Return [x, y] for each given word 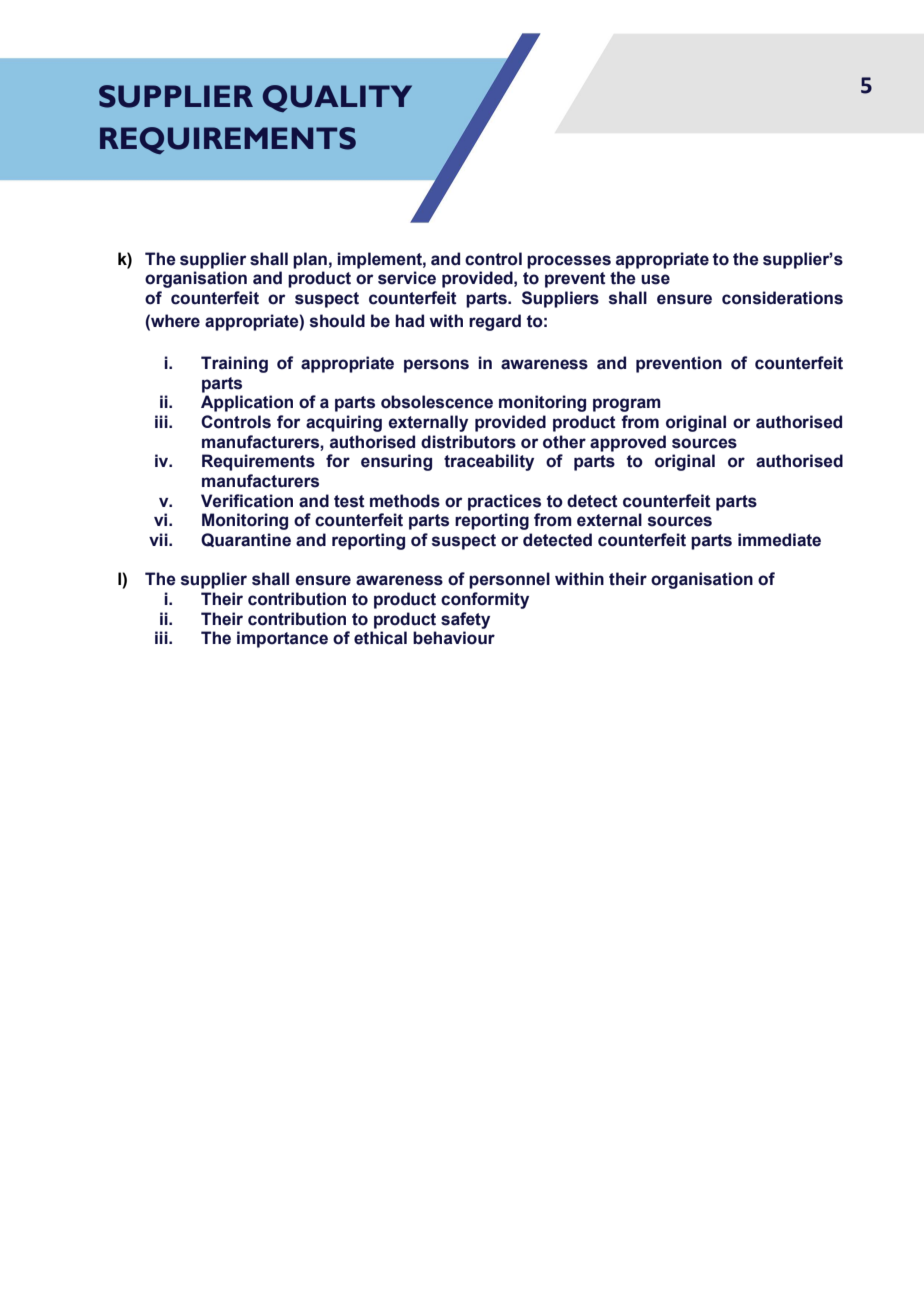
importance [282, 639]
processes [569, 262]
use [655, 279]
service [407, 278]
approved [628, 443]
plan [310, 260]
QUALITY [337, 98]
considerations [782, 298]
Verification [247, 501]
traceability [489, 462]
